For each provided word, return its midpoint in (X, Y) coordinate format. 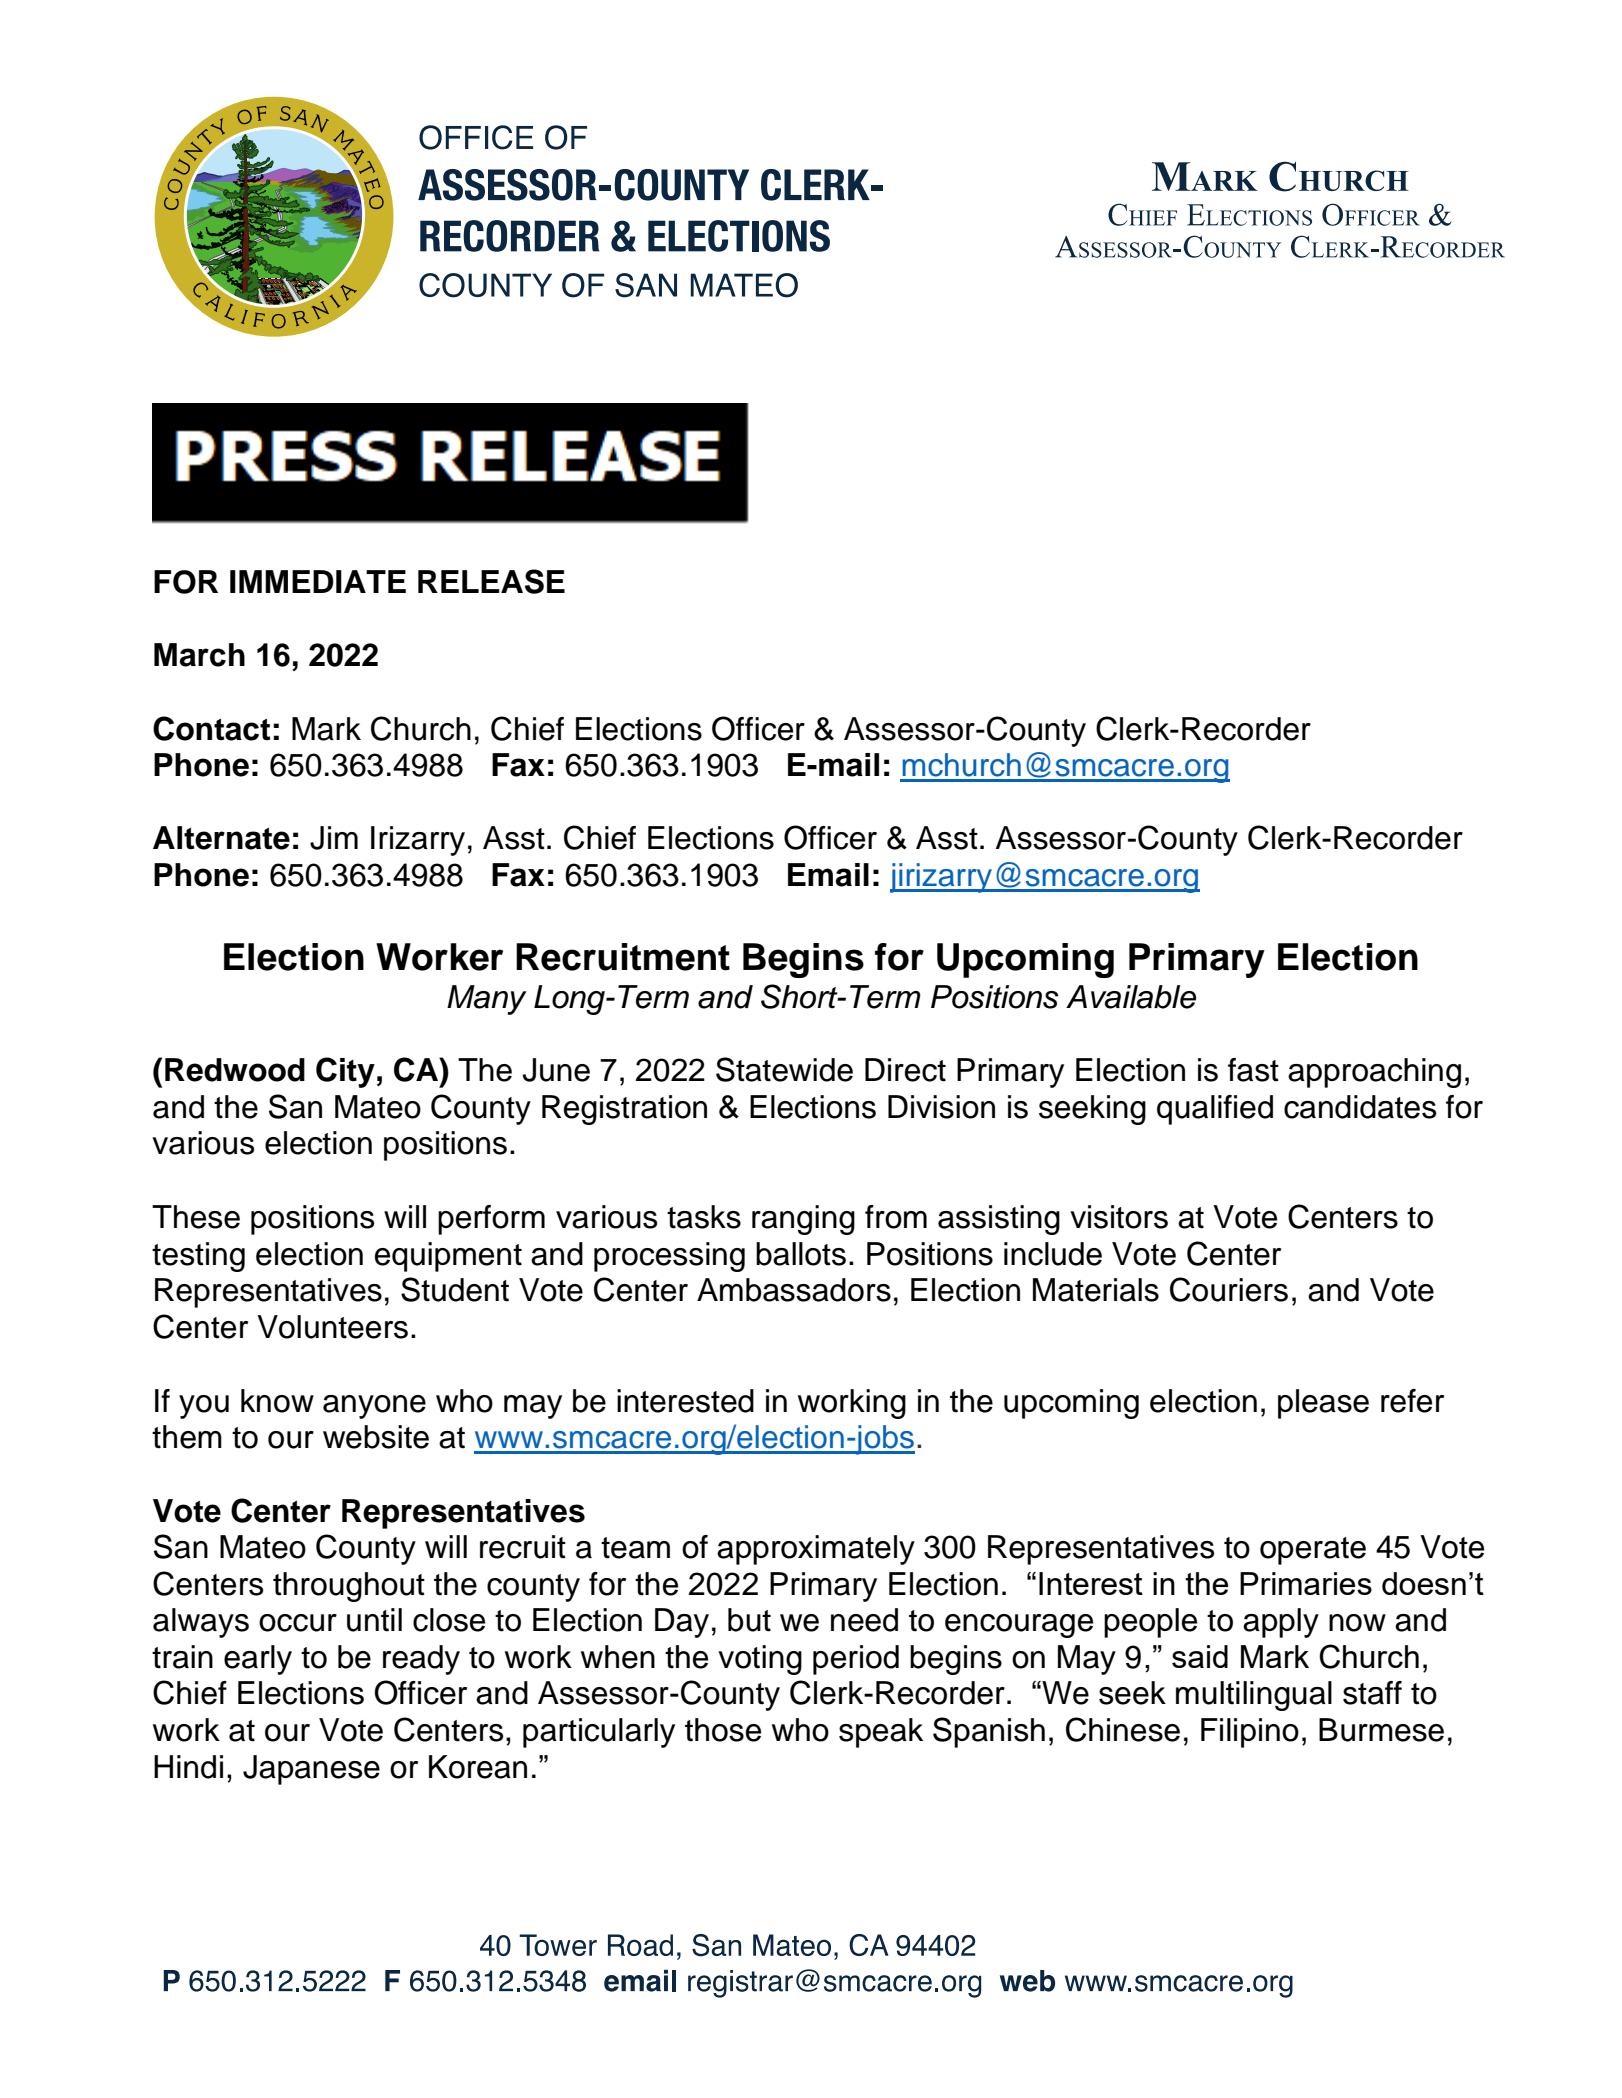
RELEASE (491, 581)
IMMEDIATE (318, 581)
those (723, 1730)
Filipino (1250, 1733)
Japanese (311, 1770)
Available (1131, 997)
